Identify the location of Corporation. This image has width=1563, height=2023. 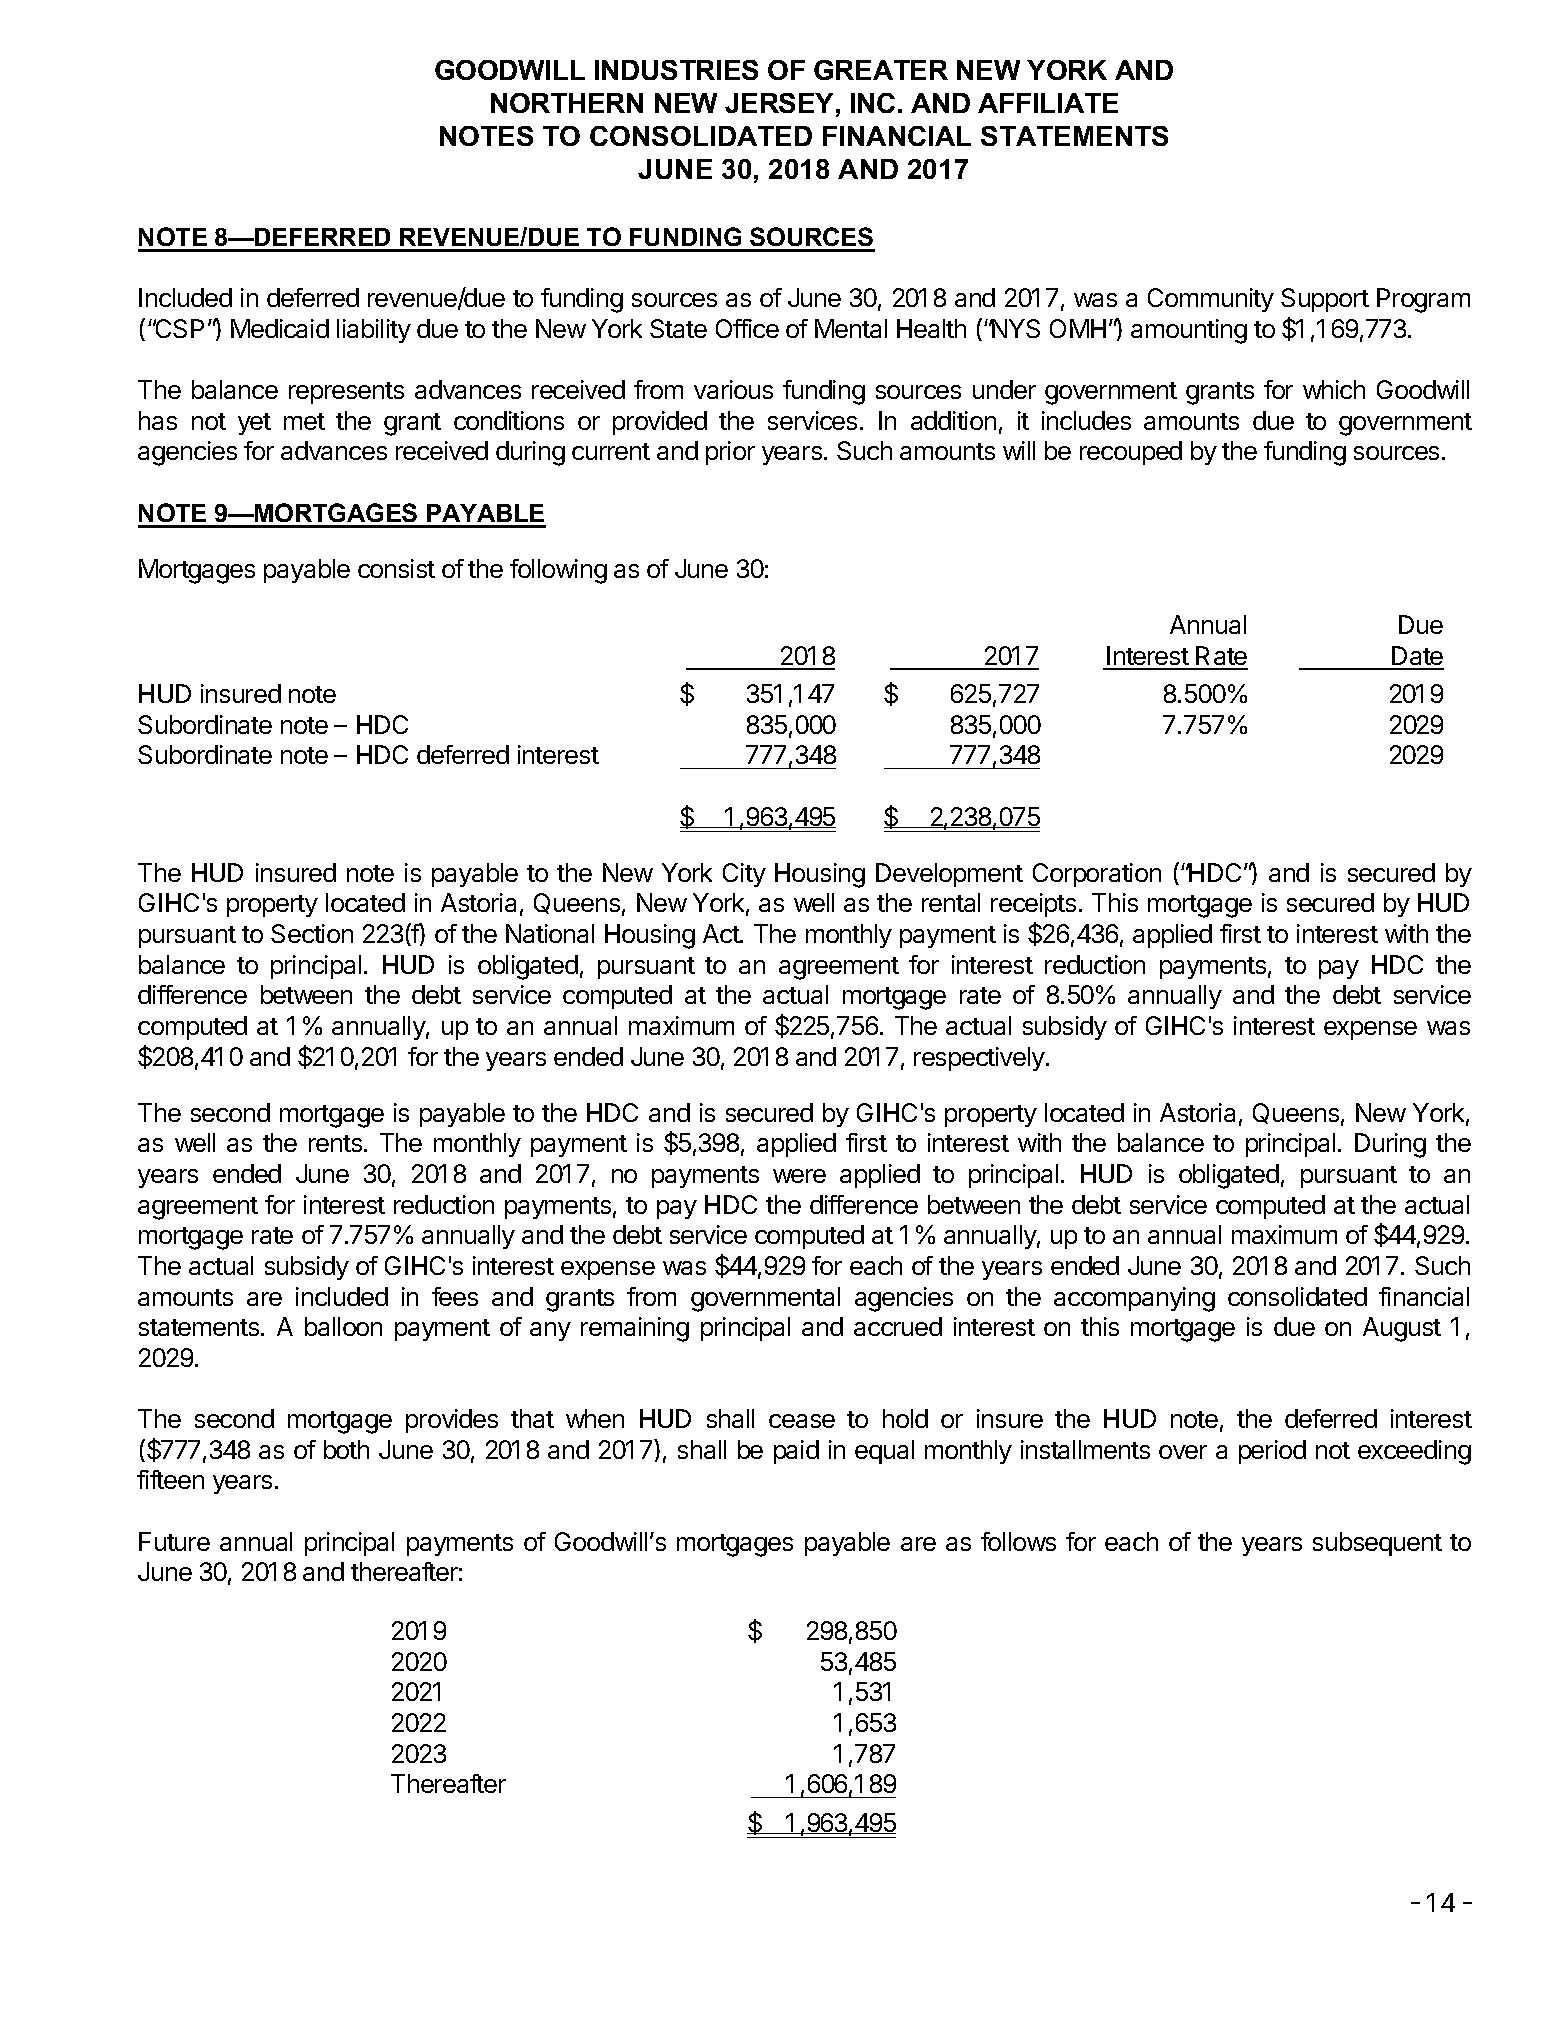
(1097, 875).
